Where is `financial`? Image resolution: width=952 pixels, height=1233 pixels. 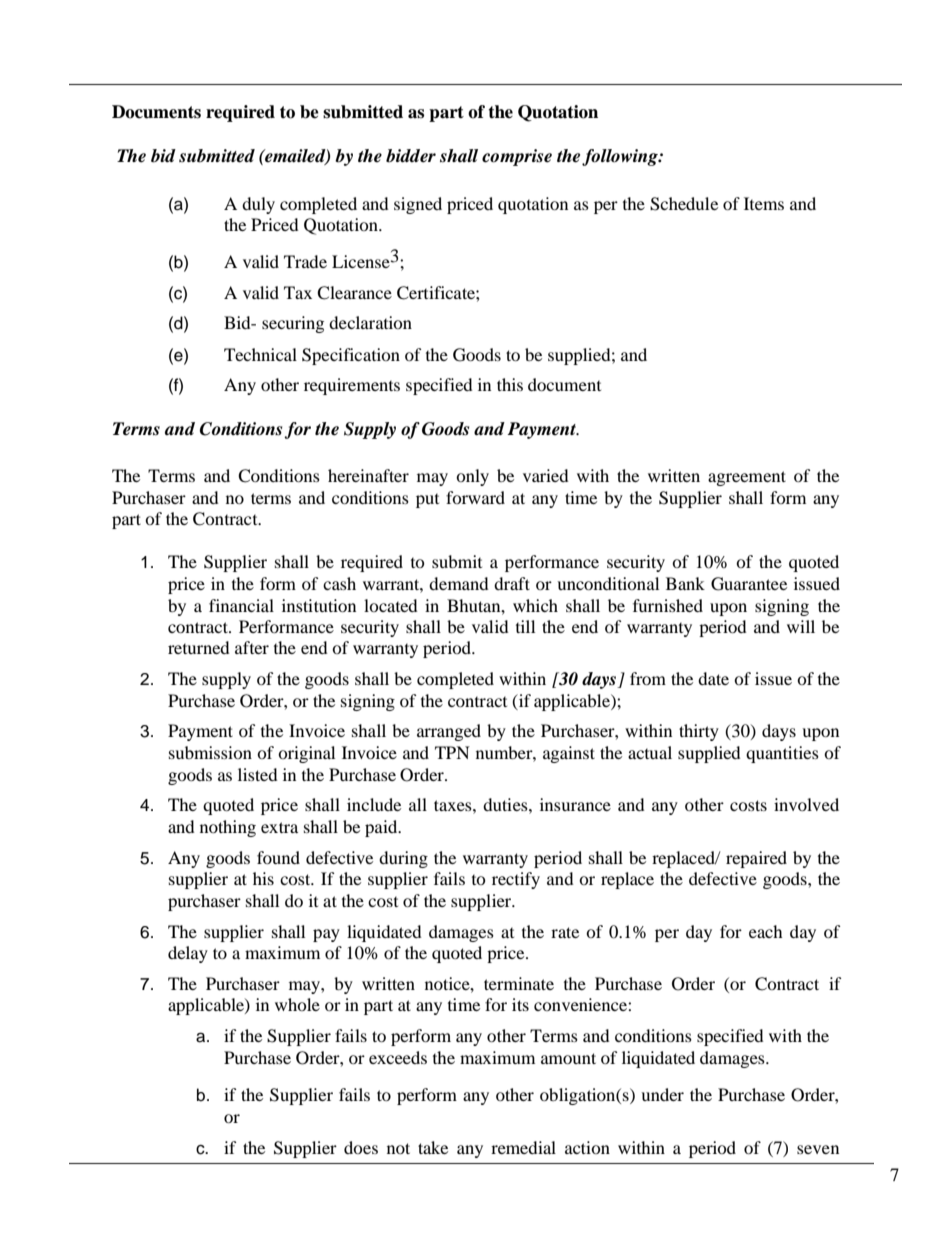 financial is located at coordinates (241, 605).
